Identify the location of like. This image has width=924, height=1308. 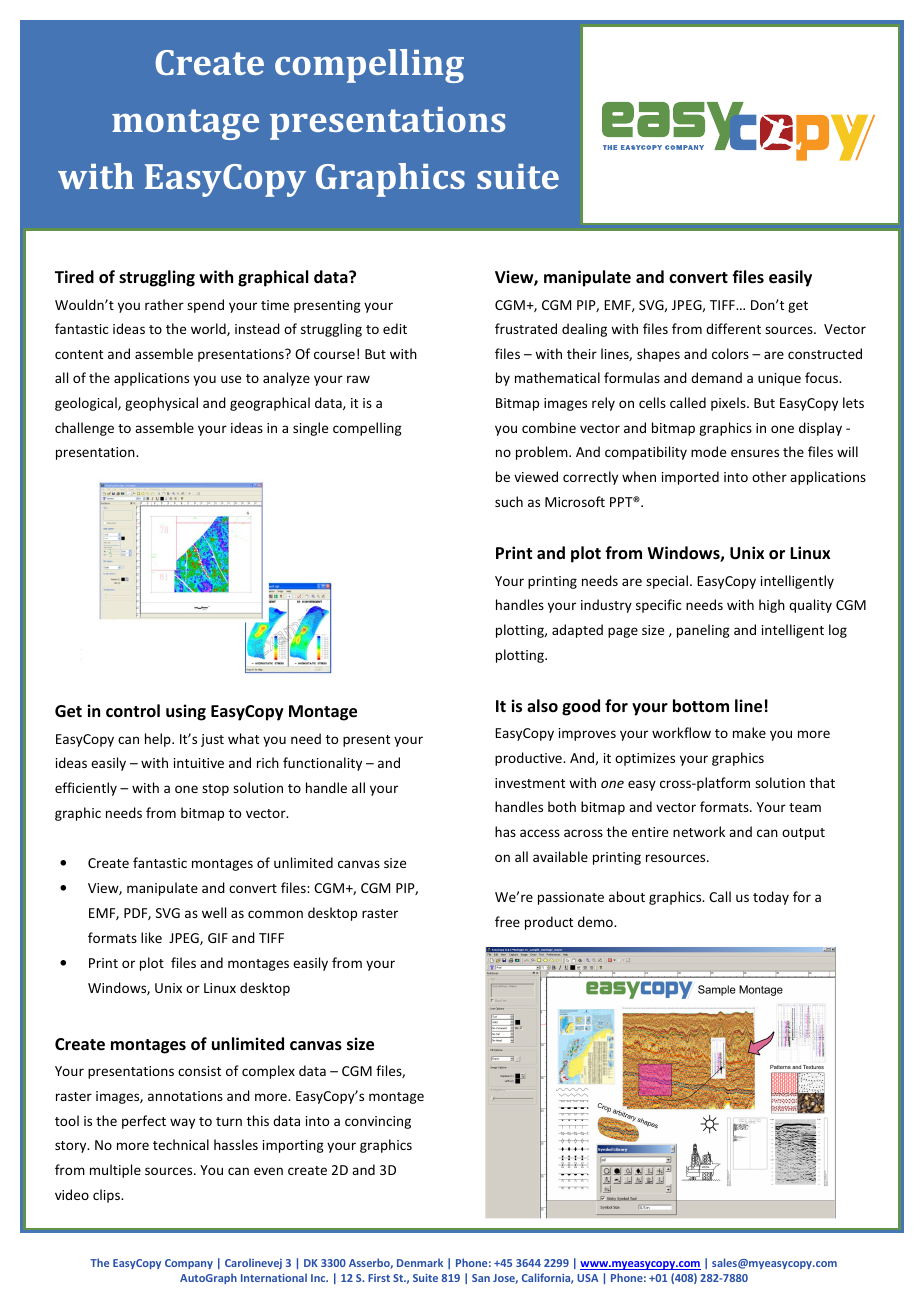
(151, 937).
